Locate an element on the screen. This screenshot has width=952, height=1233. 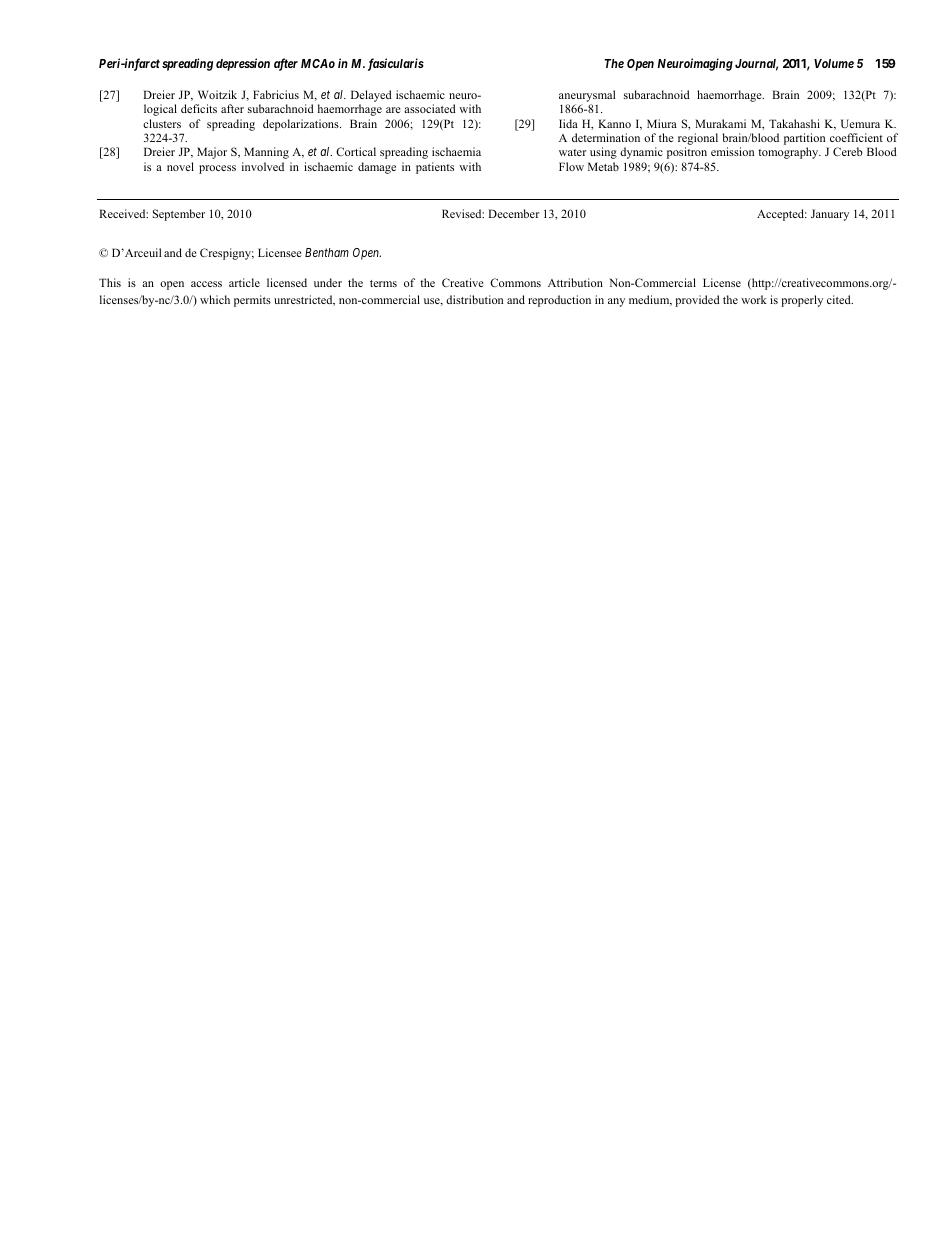
tomography is located at coordinates (789, 153).
